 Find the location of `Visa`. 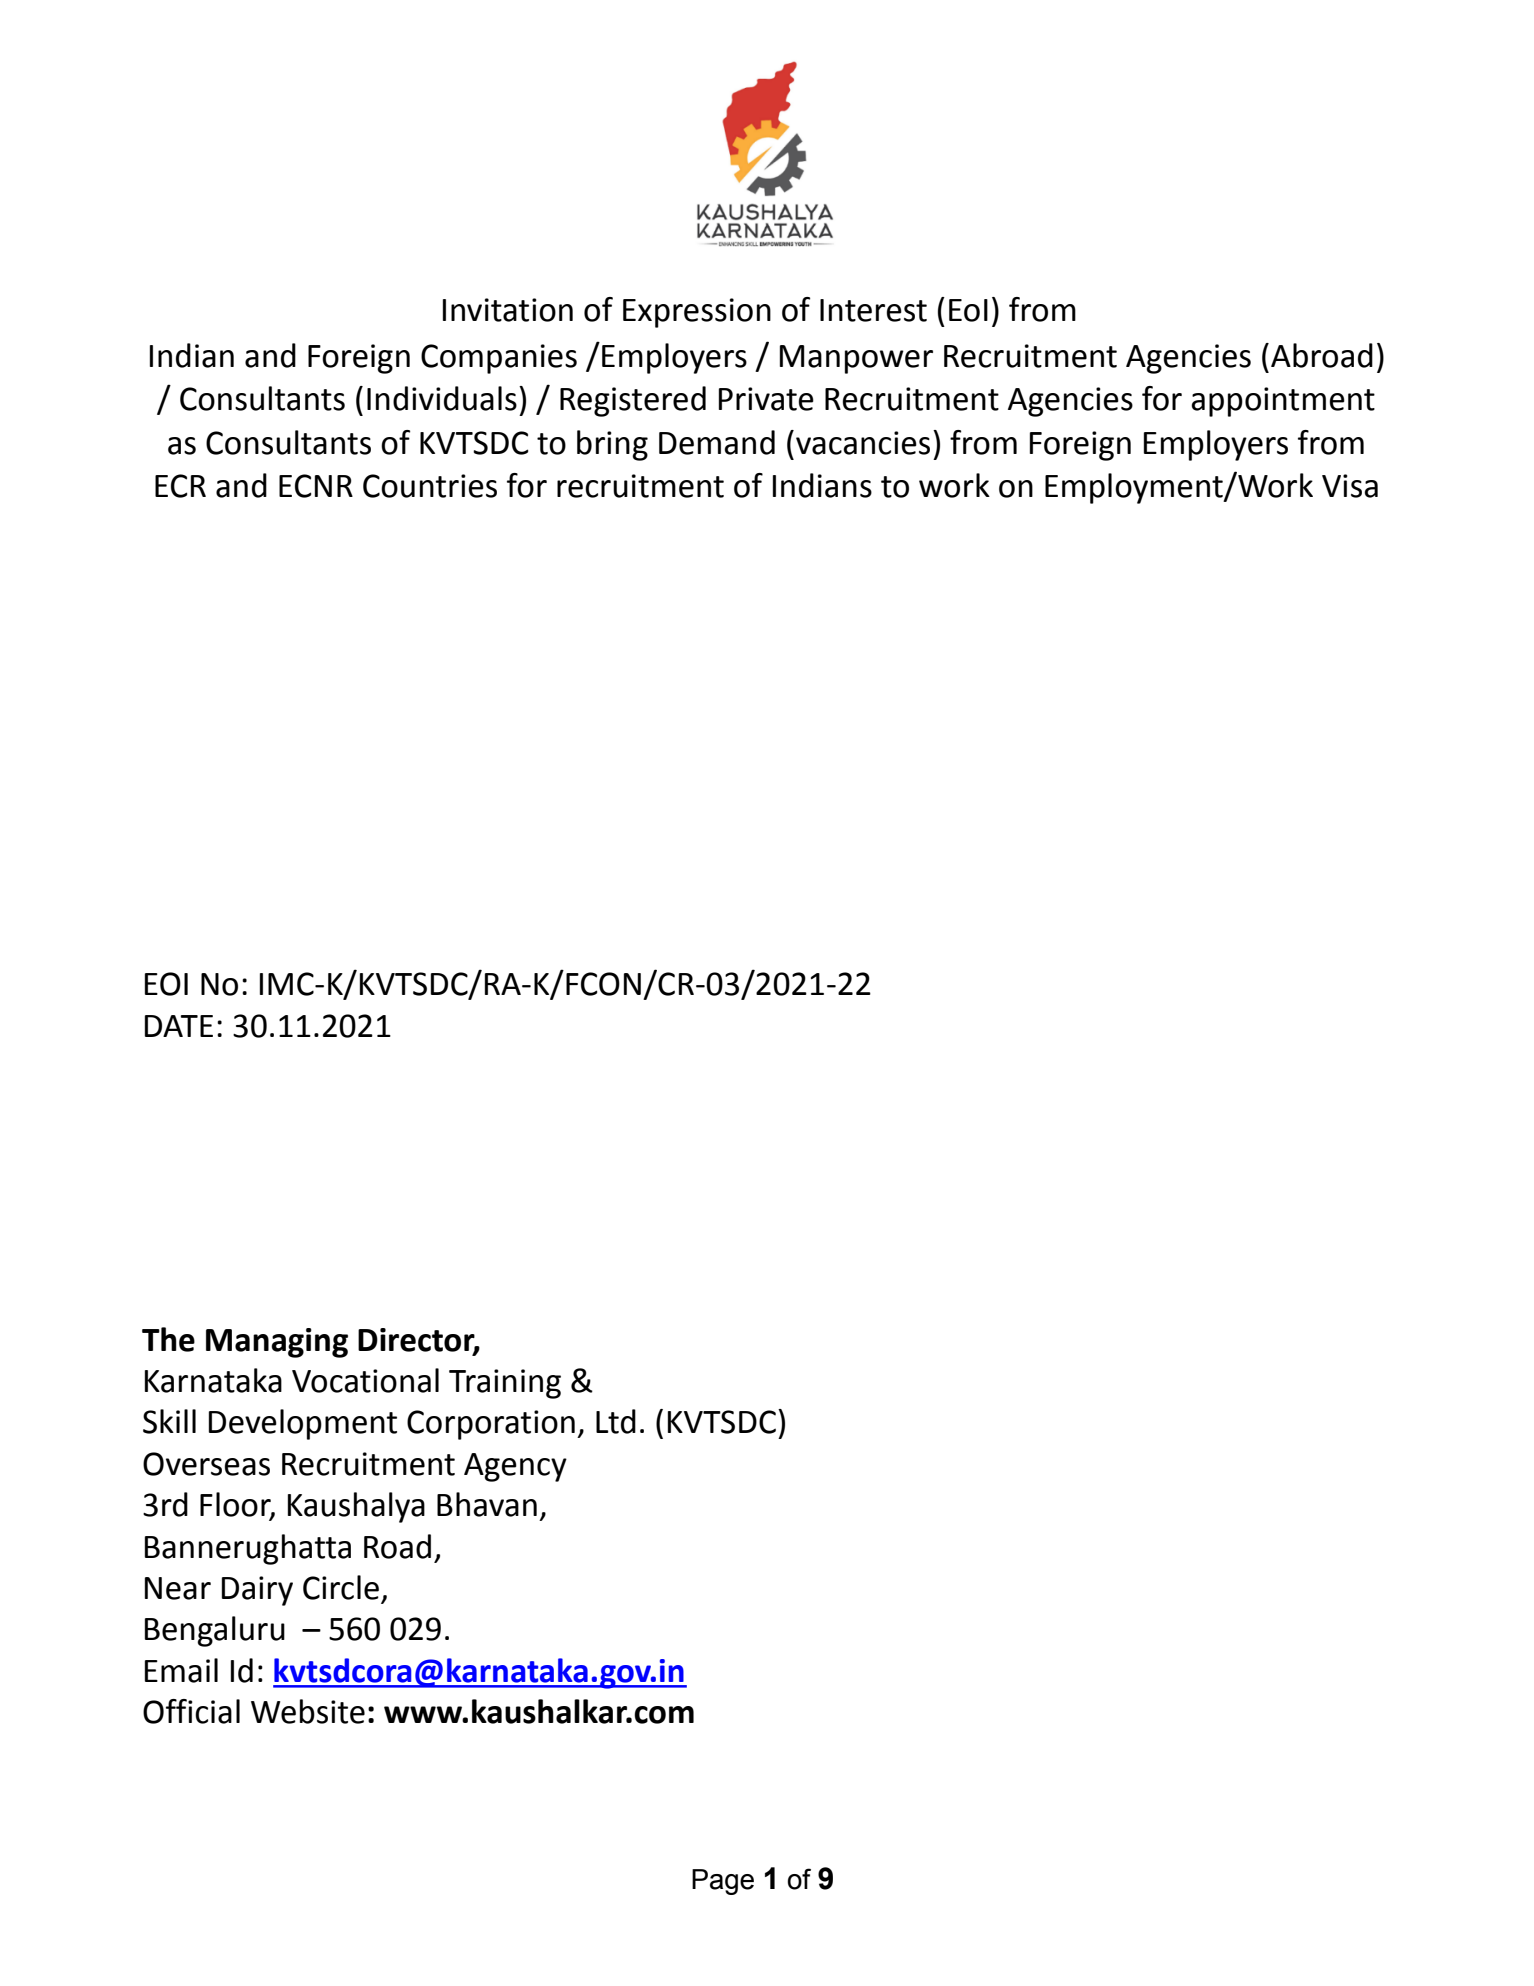

Visa is located at coordinates (1350, 486).
